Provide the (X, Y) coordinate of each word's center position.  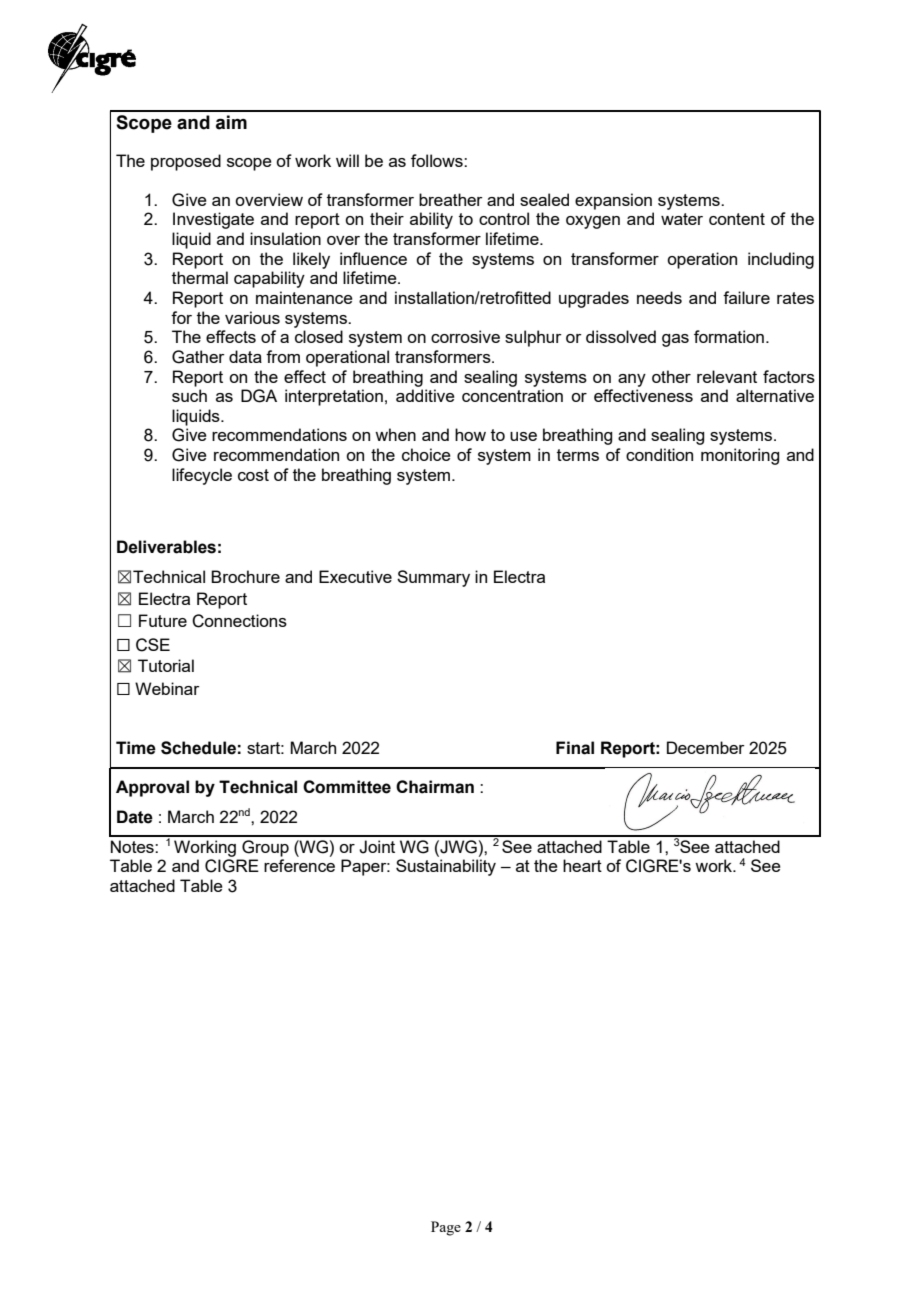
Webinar (167, 688)
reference (299, 865)
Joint (377, 847)
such (189, 395)
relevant (727, 376)
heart (582, 865)
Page (446, 1228)
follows (438, 160)
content (737, 219)
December (706, 747)
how (470, 434)
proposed (186, 162)
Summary (433, 578)
